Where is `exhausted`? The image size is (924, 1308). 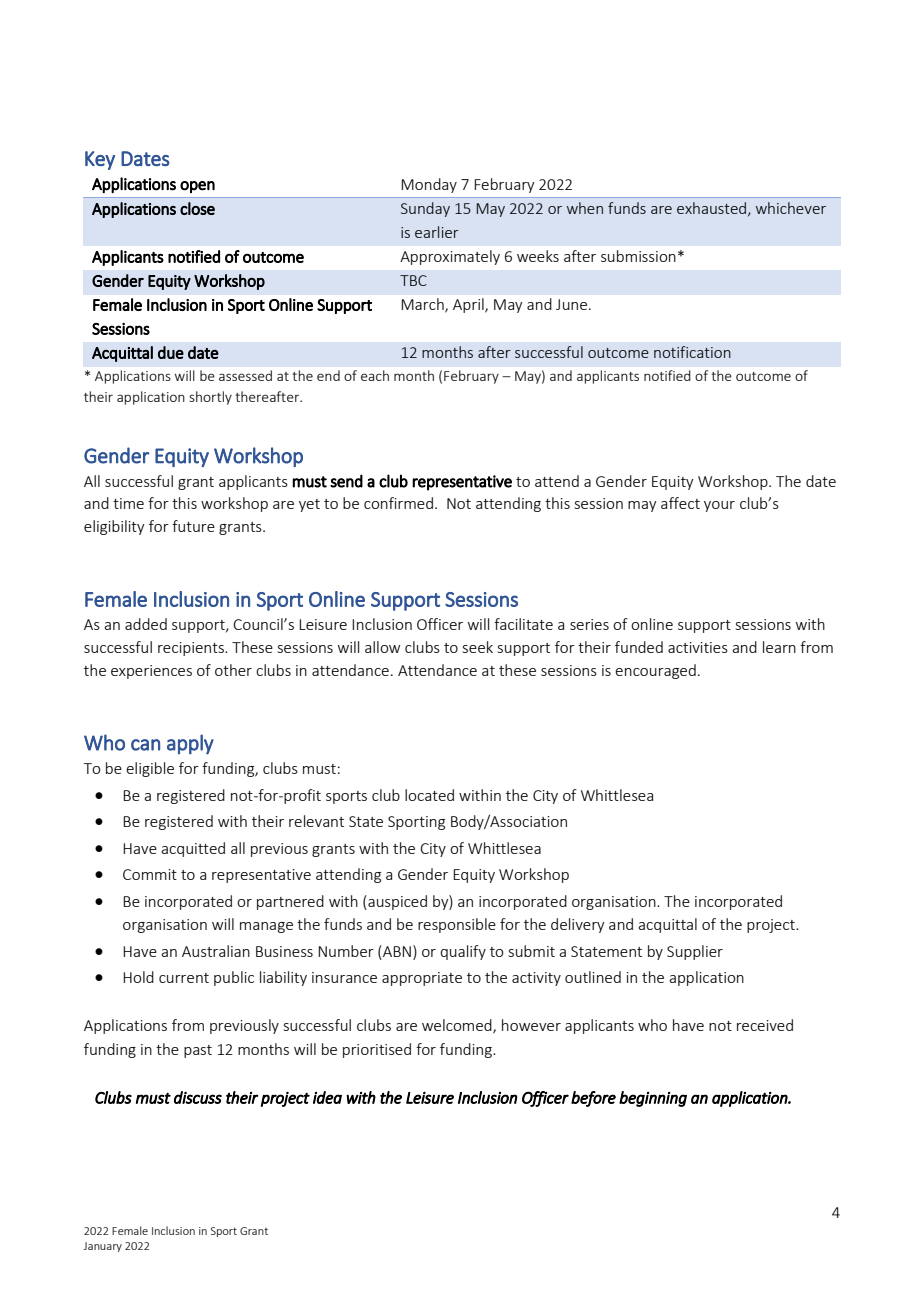 exhausted is located at coordinates (711, 208).
